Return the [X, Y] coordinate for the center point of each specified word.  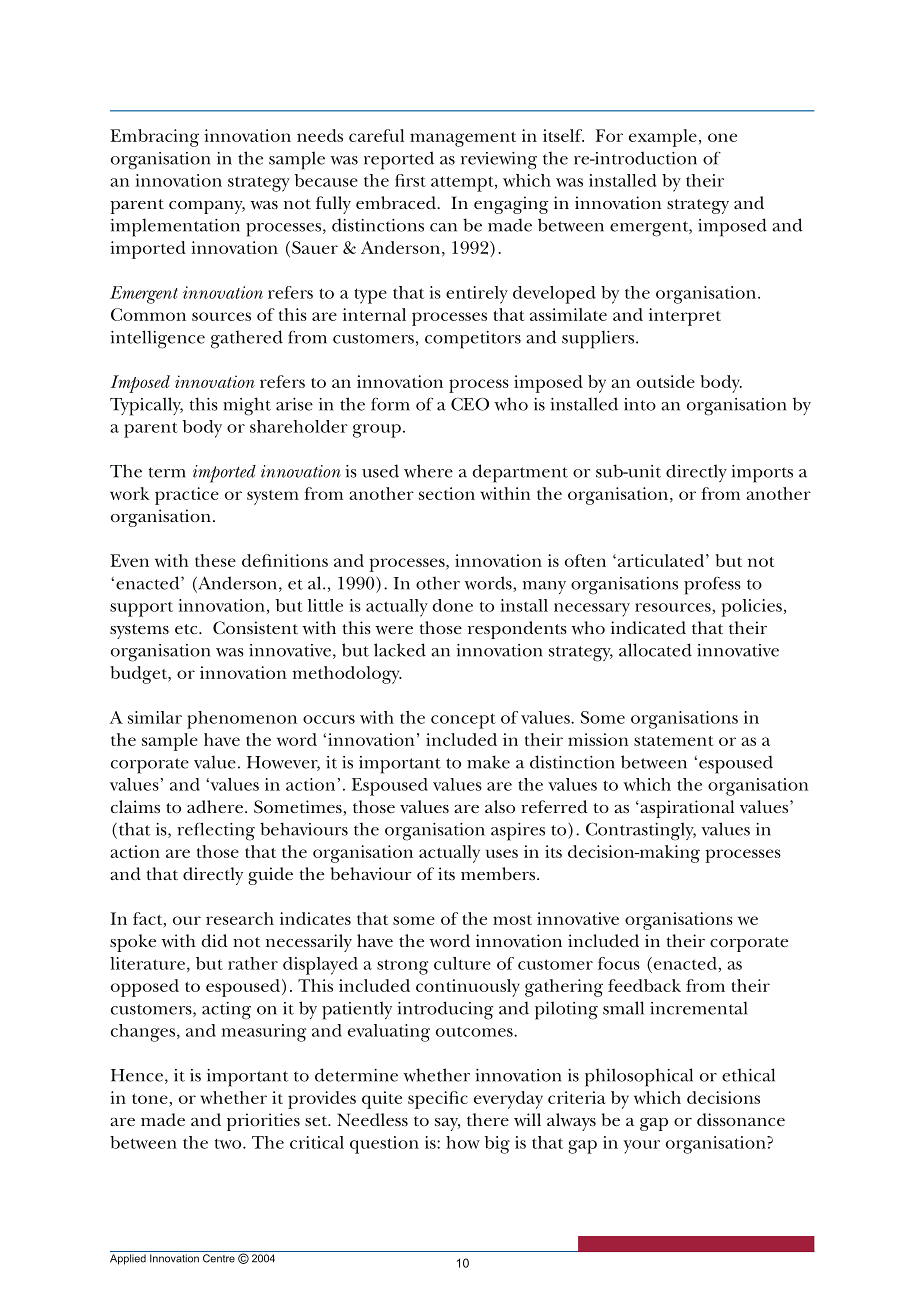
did [214, 940]
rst [416, 182]
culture [462, 963]
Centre [219, 1258]
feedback [644, 985]
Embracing [154, 138]
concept [463, 721]
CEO [470, 404]
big [497, 1145]
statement [673, 741]
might [247, 406]
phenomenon [242, 720]
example [663, 138]
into [640, 404]
